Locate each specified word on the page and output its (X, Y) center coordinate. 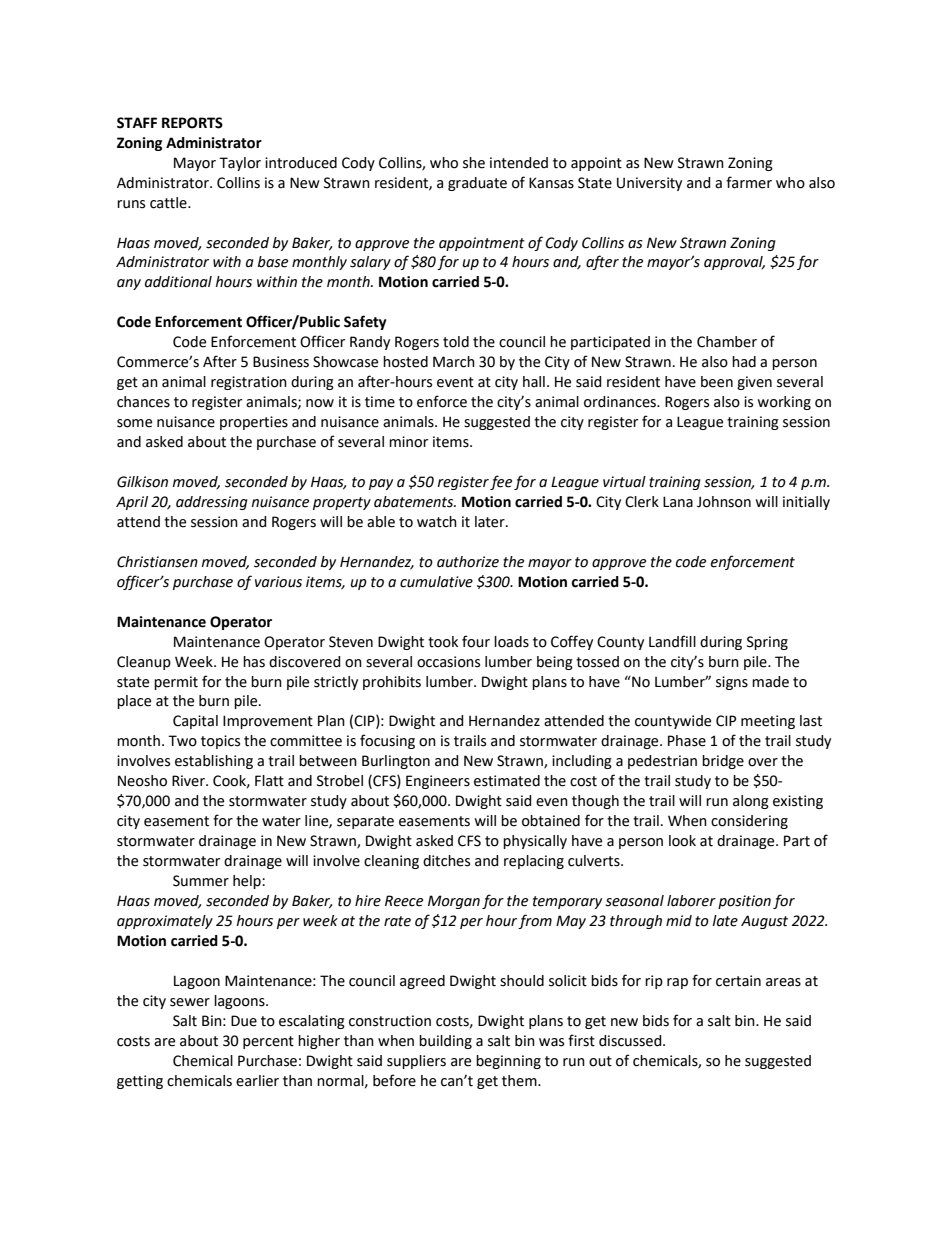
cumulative (436, 582)
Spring (767, 643)
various (278, 582)
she (474, 163)
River (189, 781)
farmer (749, 182)
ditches (446, 861)
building (445, 1042)
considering (749, 822)
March (454, 362)
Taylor (240, 164)
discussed (631, 1041)
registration (249, 383)
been (717, 382)
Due (244, 1021)
